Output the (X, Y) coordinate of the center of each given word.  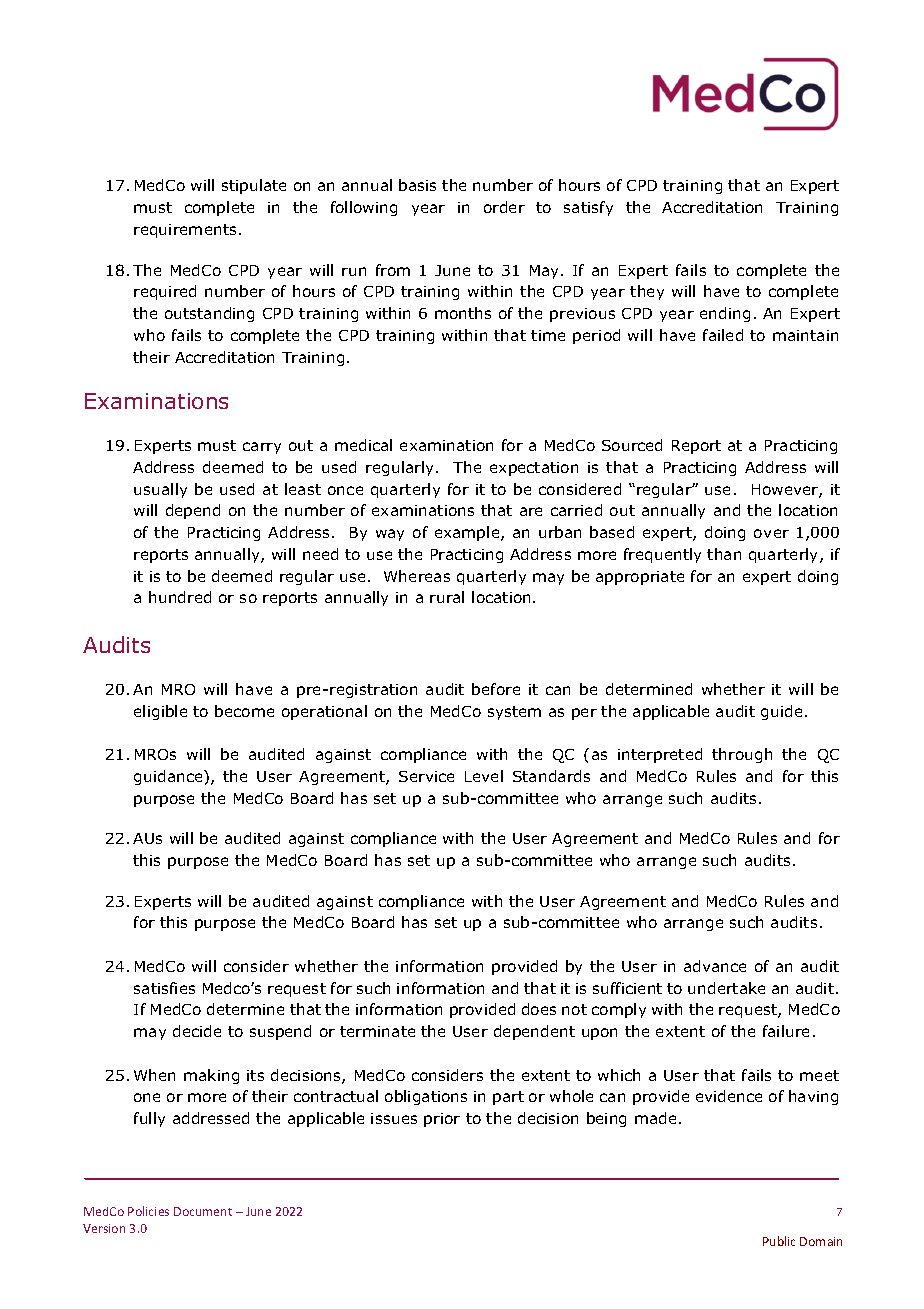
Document (203, 1211)
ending (725, 314)
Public (779, 1241)
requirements (185, 231)
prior (442, 1120)
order (504, 207)
